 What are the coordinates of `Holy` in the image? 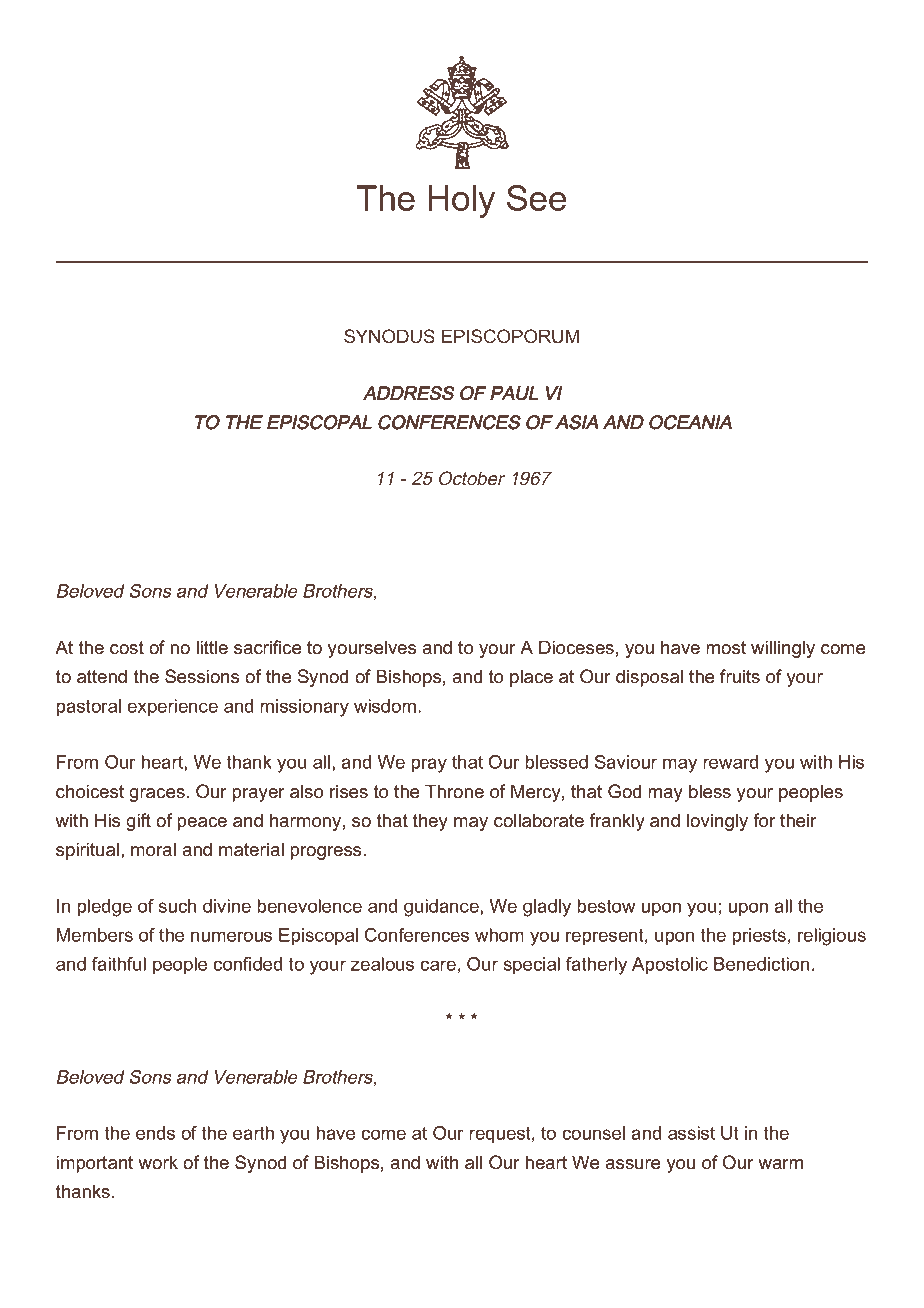 It's located at (462, 201).
